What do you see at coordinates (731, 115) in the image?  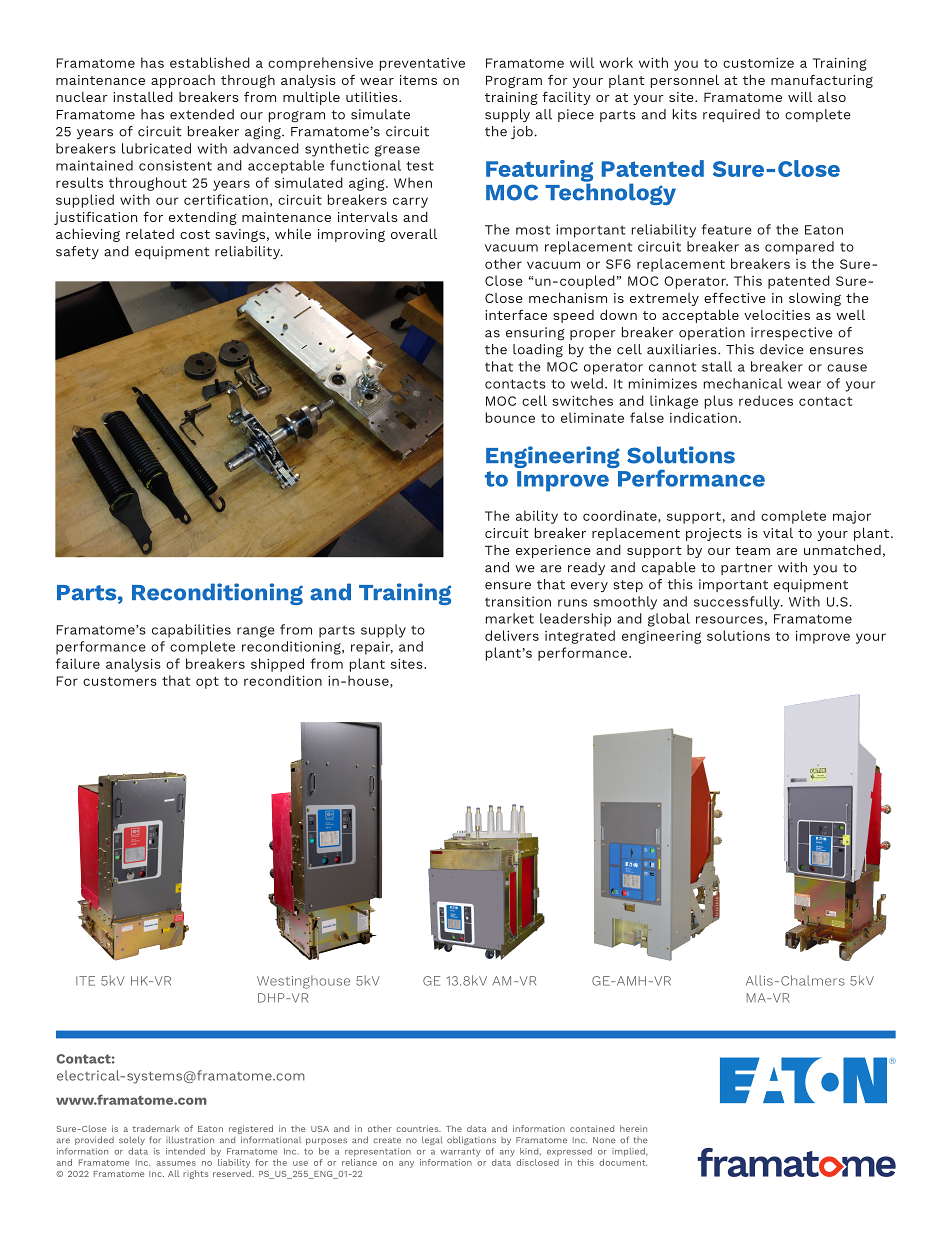 I see `required` at bounding box center [731, 115].
